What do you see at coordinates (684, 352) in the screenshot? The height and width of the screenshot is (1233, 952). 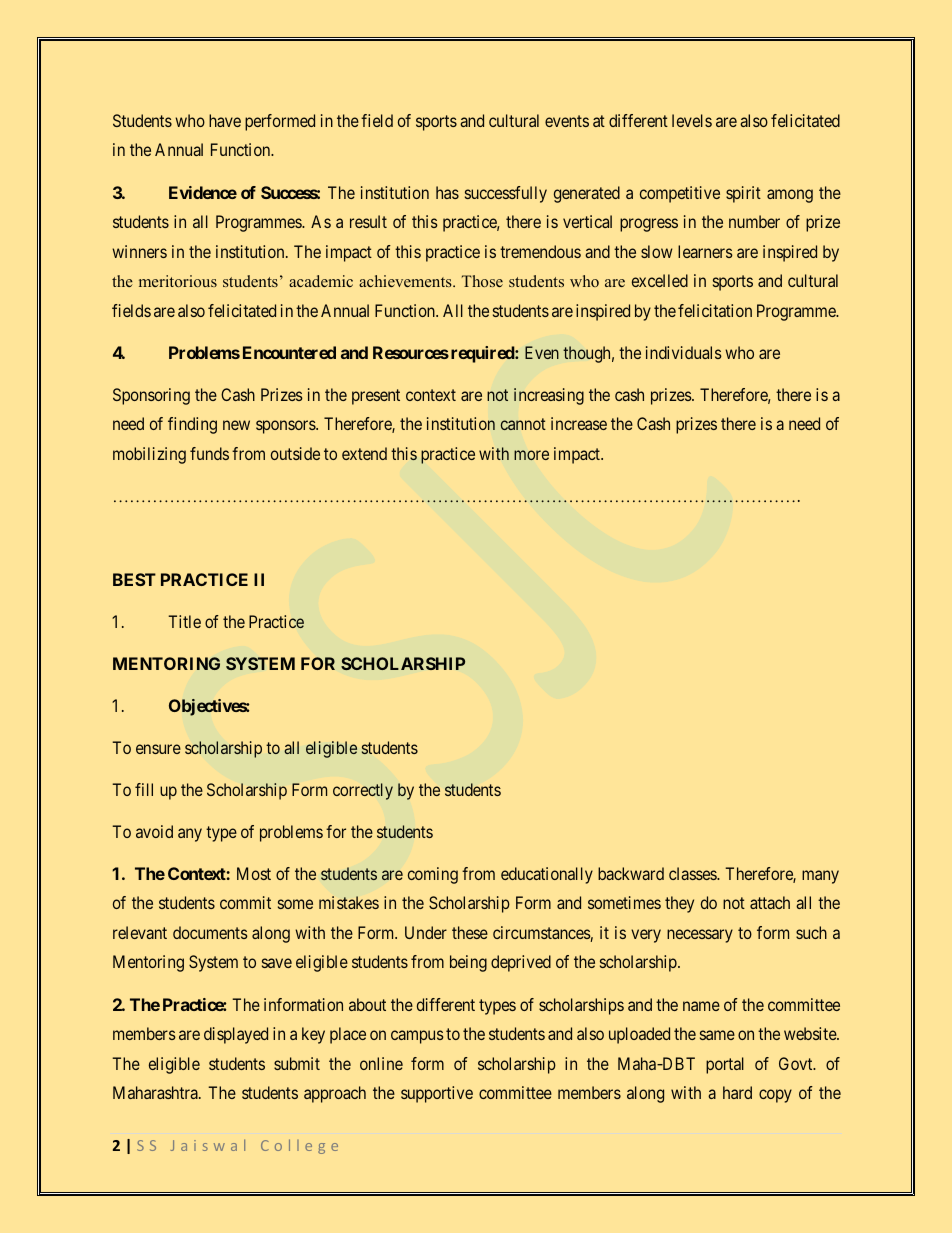 I see `individuals` at bounding box center [684, 352].
